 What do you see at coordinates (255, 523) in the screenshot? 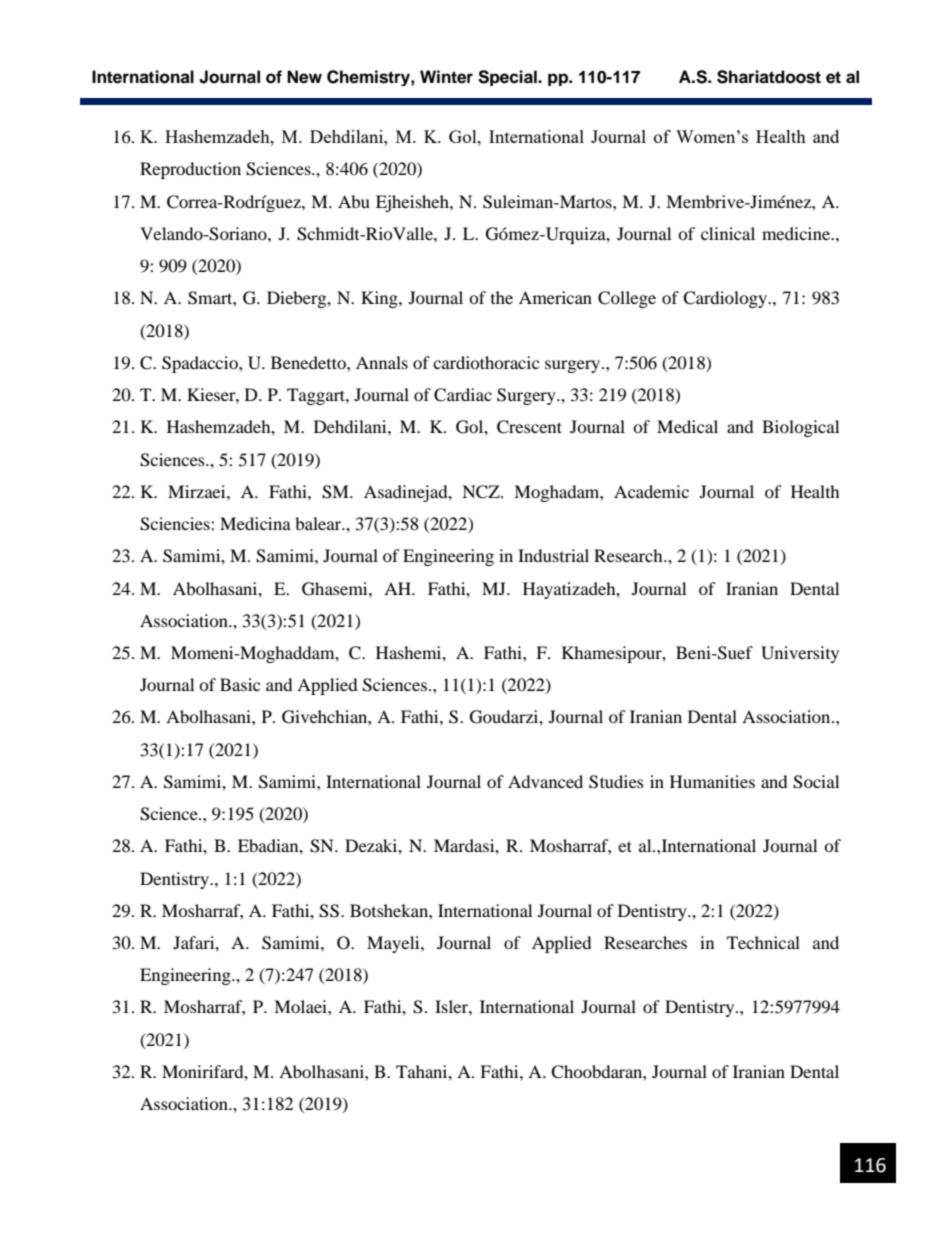
I see `Medicina` at bounding box center [255, 523].
